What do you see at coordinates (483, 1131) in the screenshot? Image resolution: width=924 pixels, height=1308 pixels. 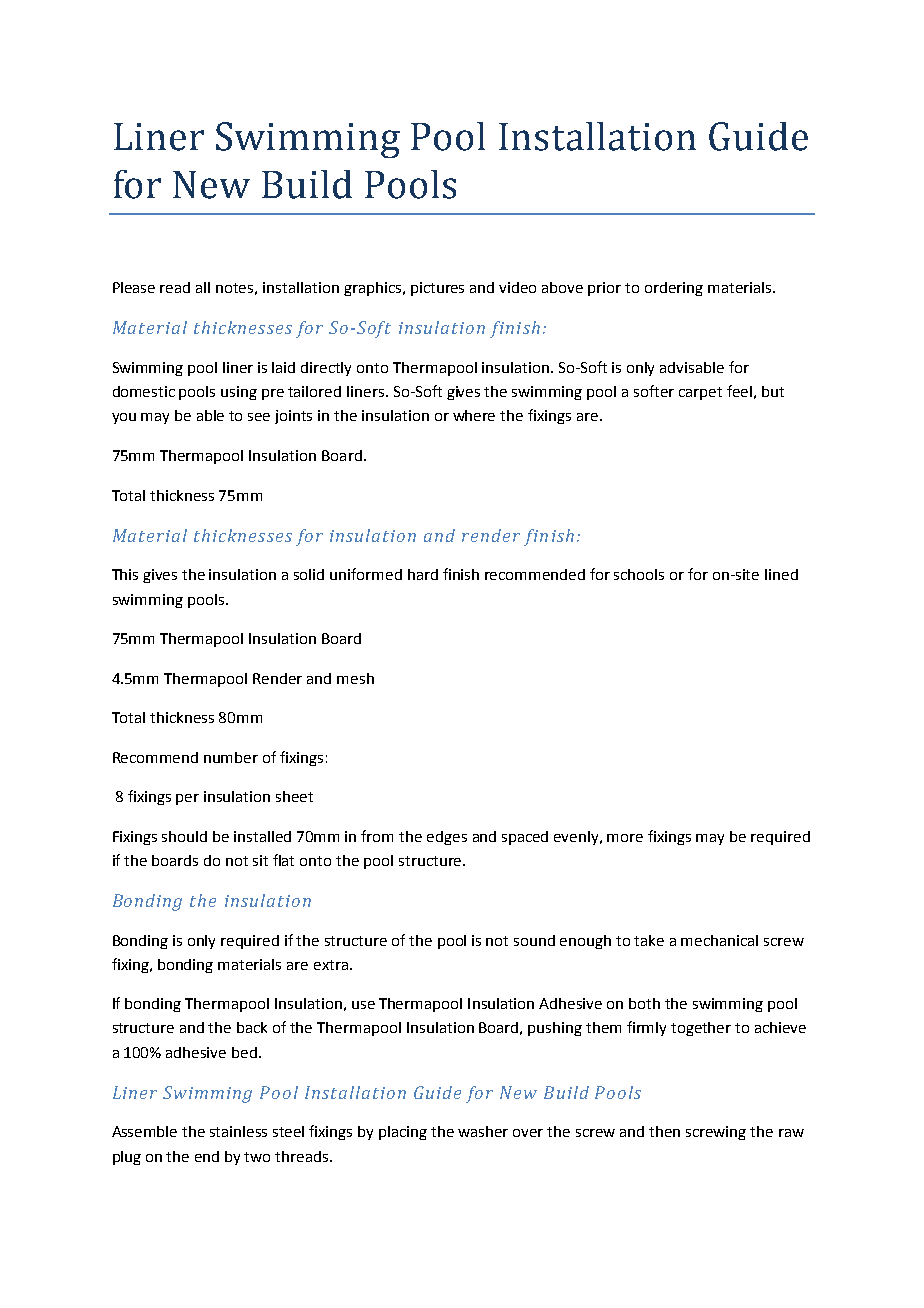 I see `washer` at bounding box center [483, 1131].
